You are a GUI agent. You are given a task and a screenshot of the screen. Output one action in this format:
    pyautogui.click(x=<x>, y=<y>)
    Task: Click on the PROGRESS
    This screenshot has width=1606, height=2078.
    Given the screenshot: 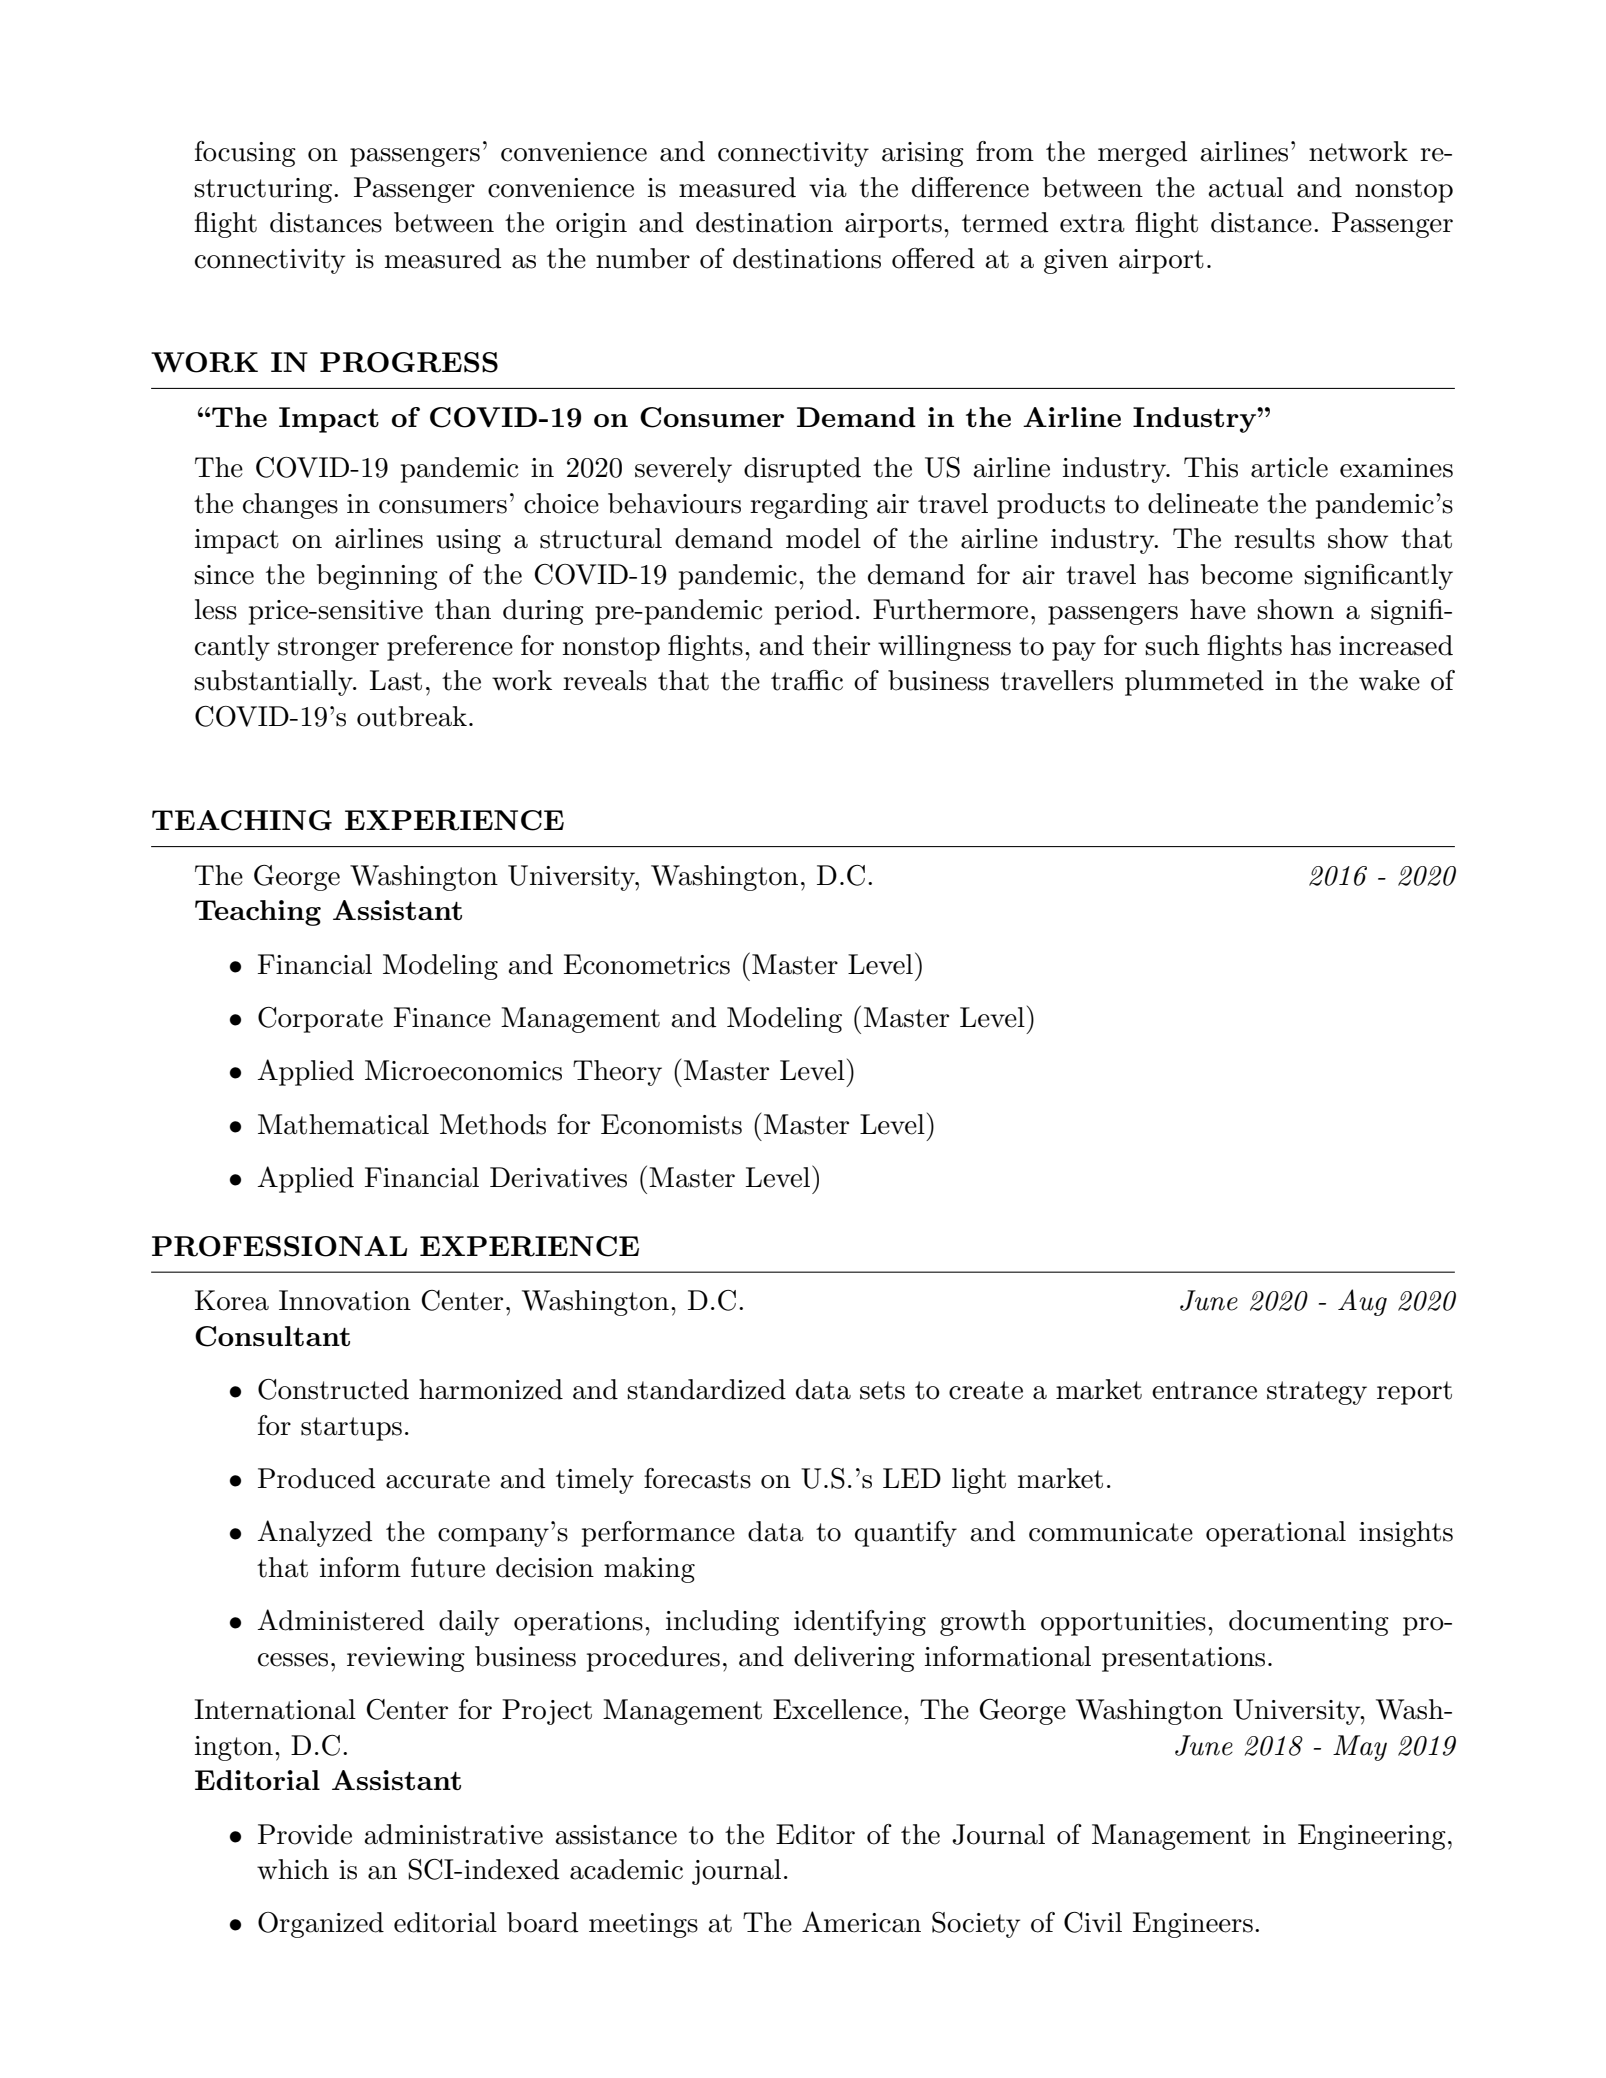 What is the action you would take?
    pyautogui.click(x=409, y=362)
